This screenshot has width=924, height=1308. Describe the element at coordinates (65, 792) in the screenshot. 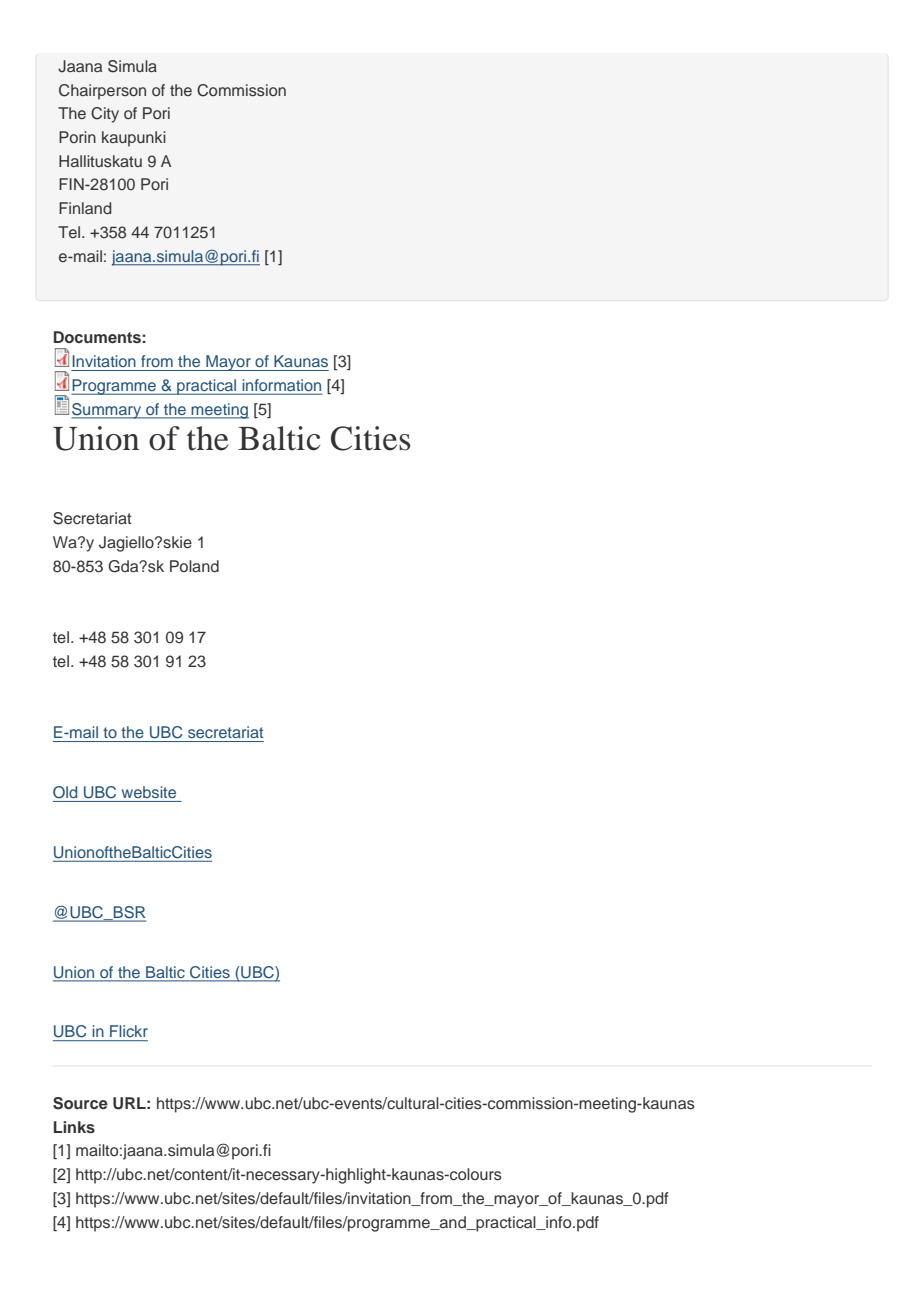

I see `Old` at that location.
